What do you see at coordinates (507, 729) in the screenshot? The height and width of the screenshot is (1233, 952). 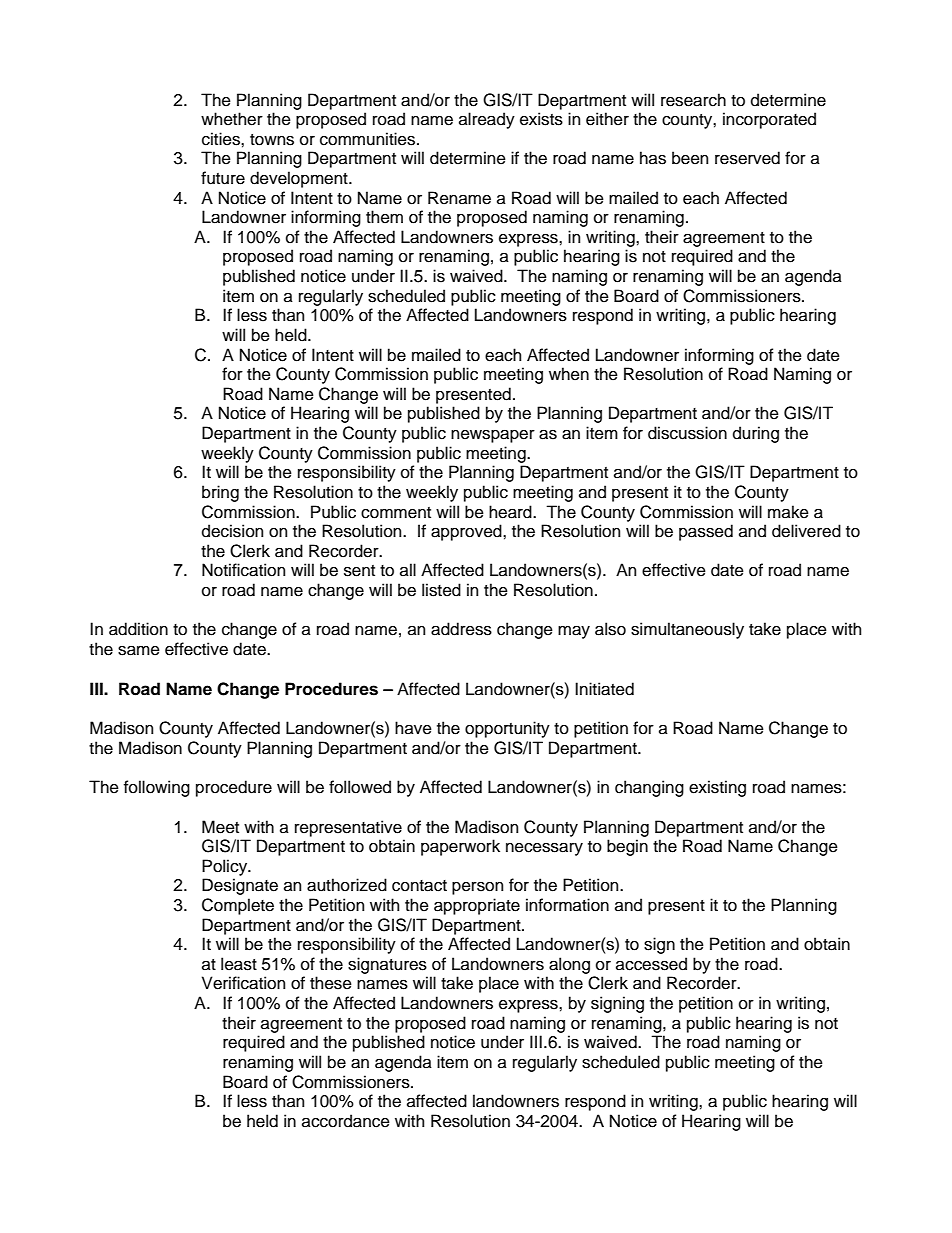 I see `opportunity` at bounding box center [507, 729].
